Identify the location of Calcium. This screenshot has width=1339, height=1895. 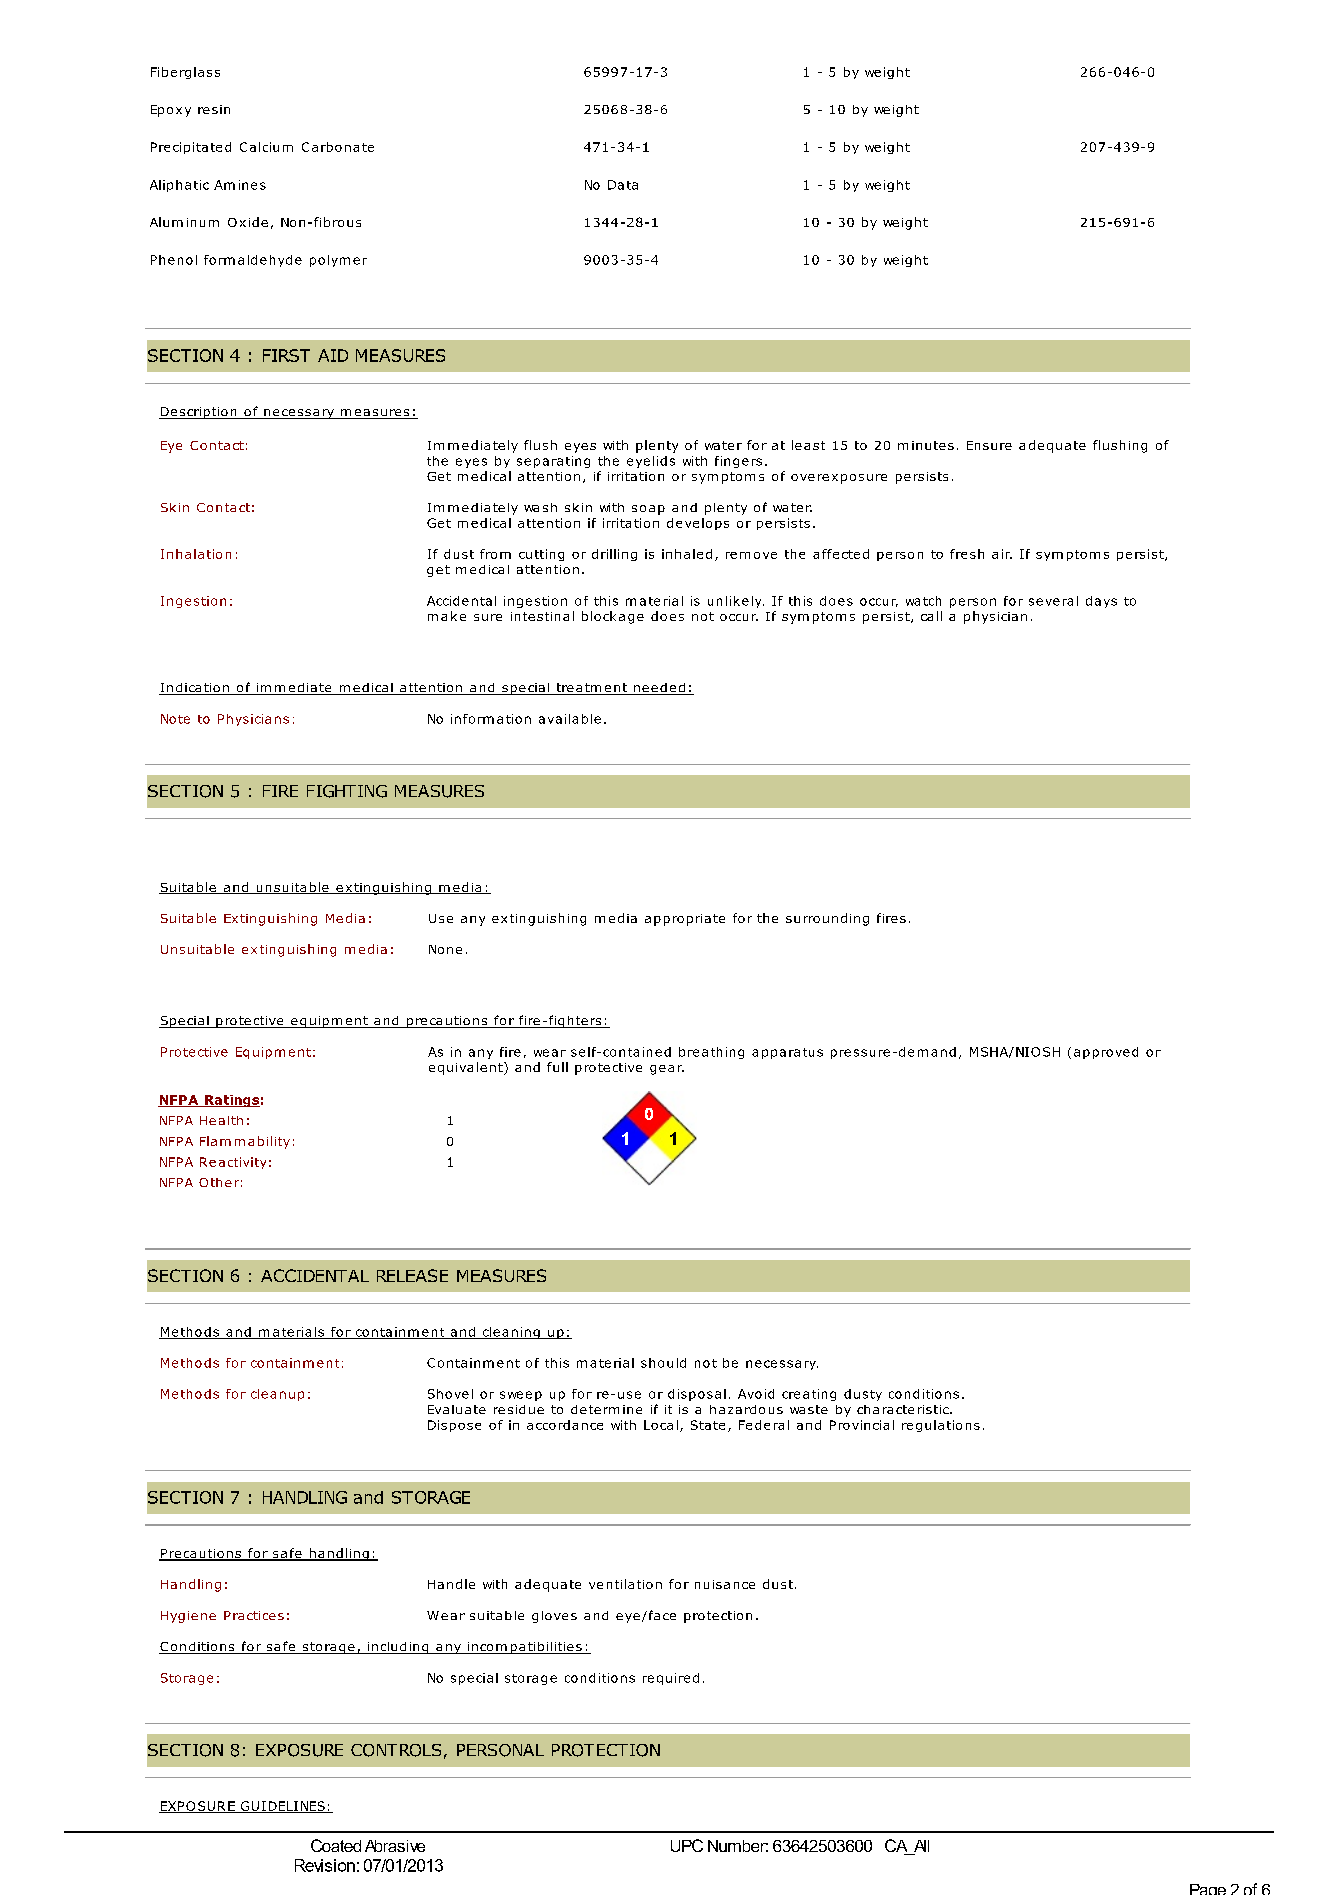
(266, 147).
